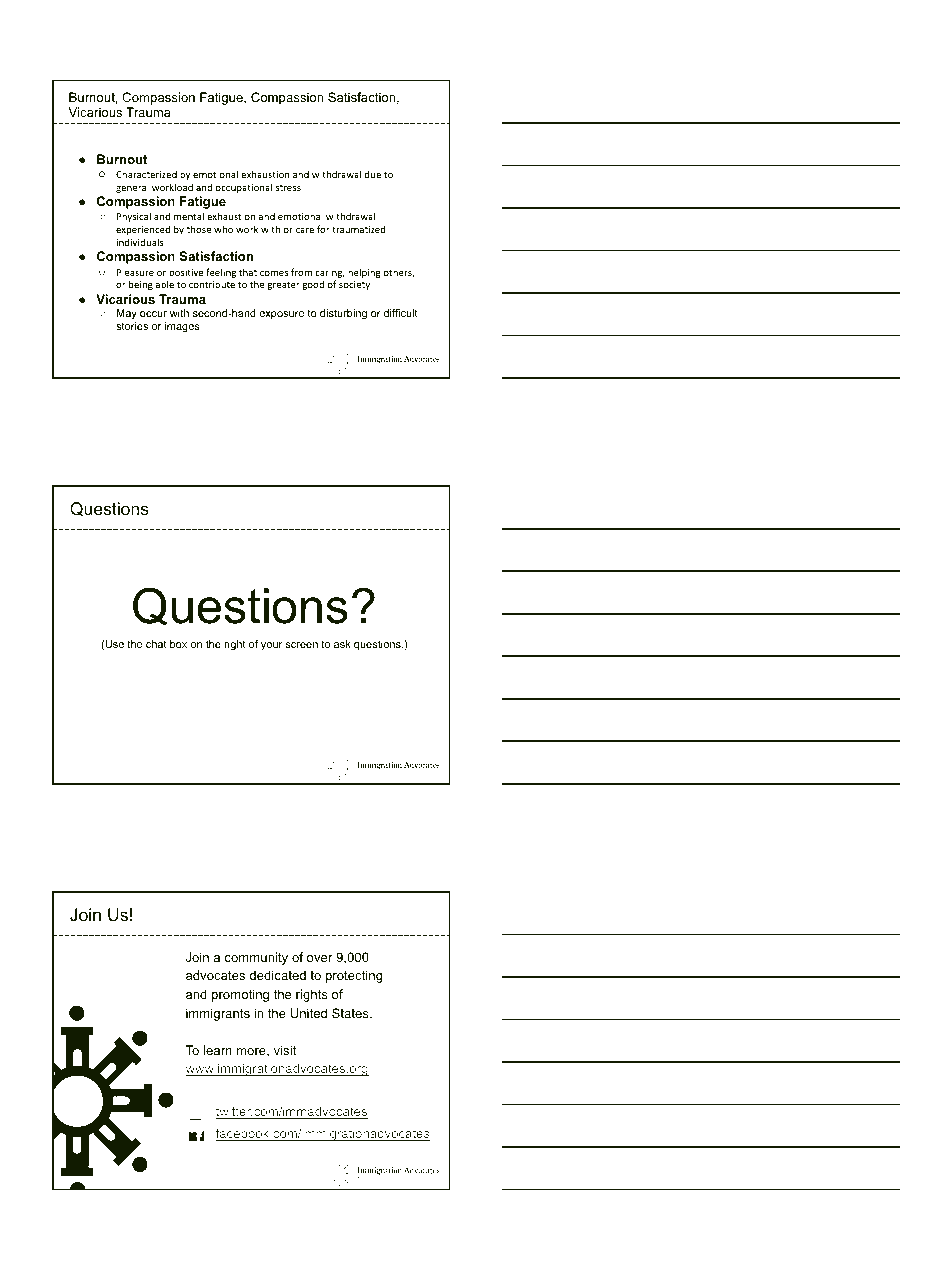 This image has width=952, height=1270. I want to click on chat, so click(156, 644).
